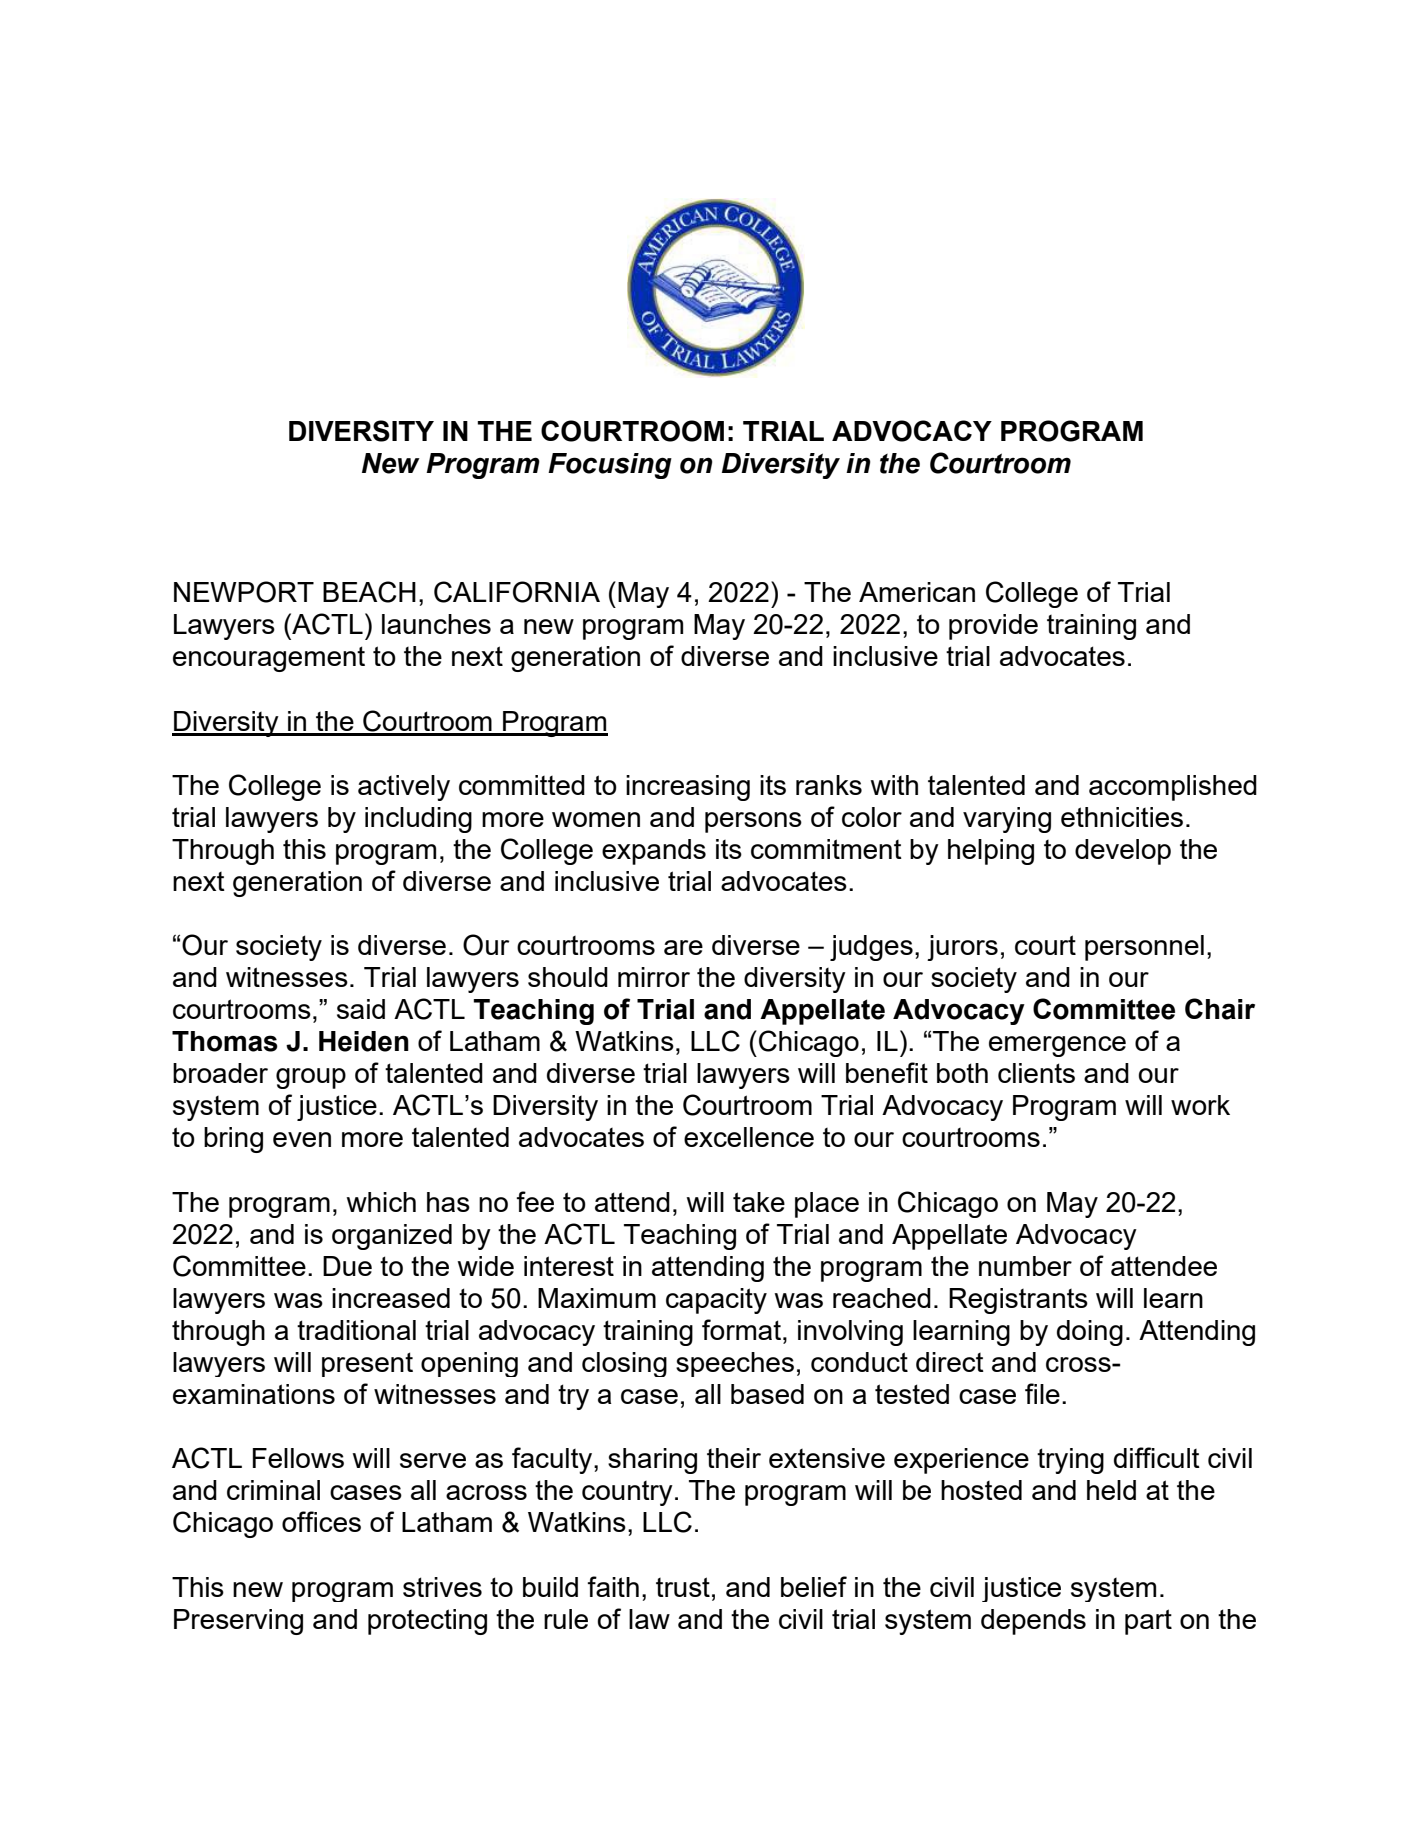 The image size is (1418, 1836). I want to click on develop, so click(1123, 852).
